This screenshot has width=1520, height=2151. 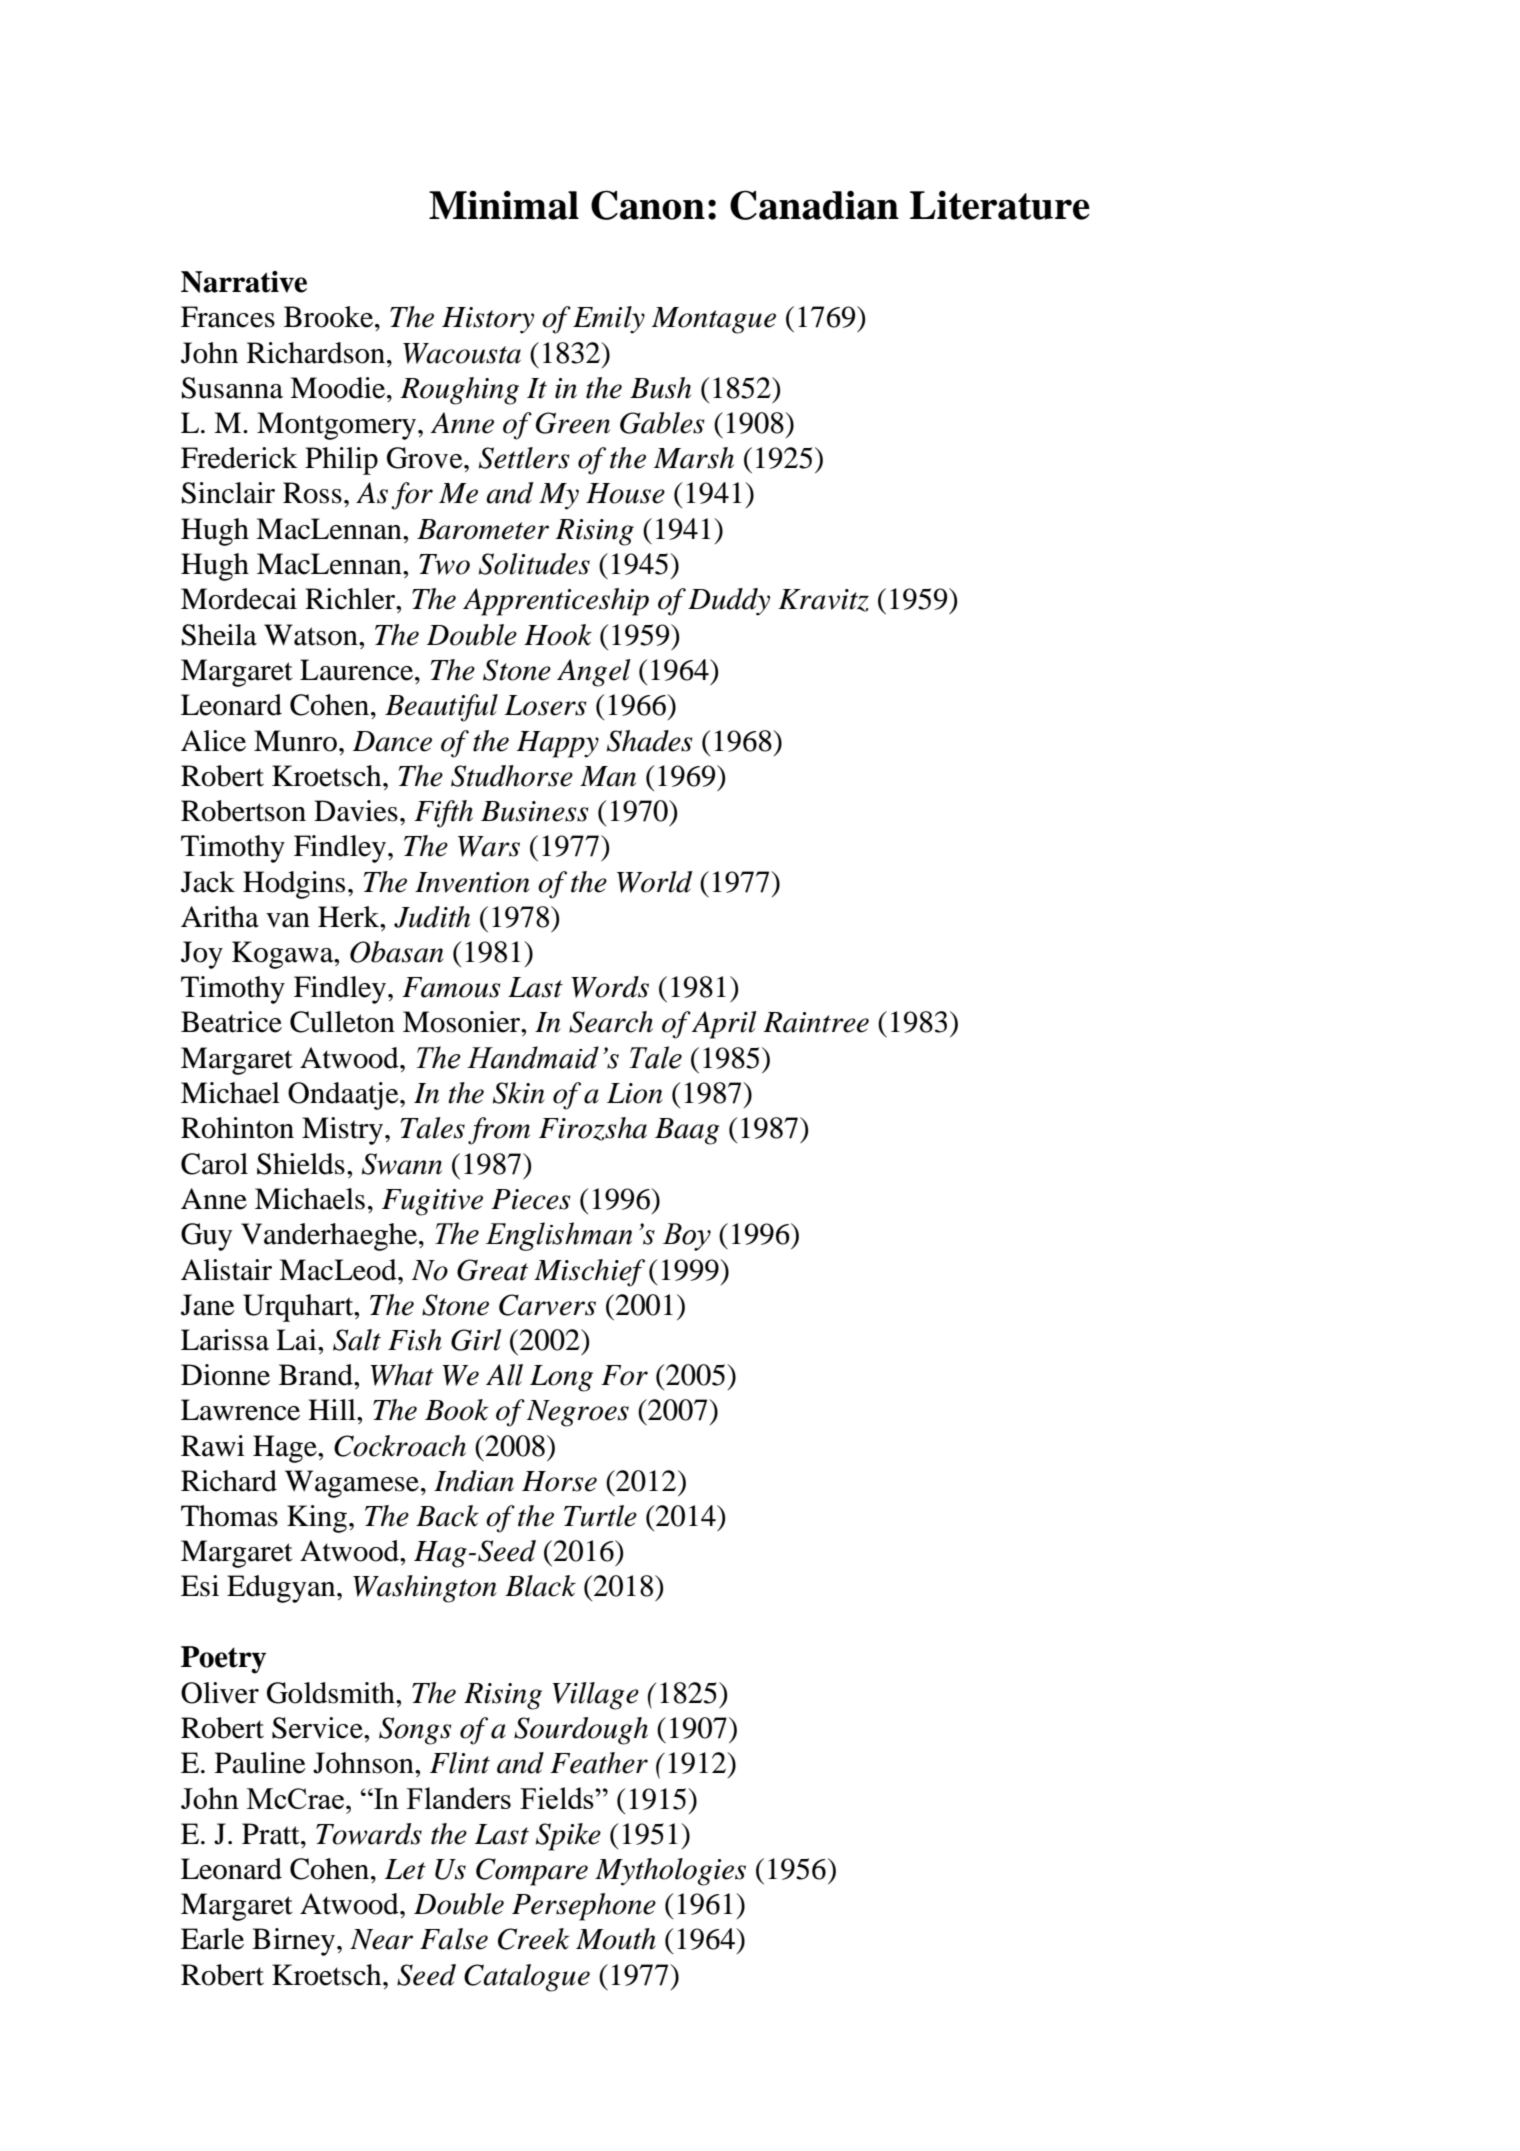 What do you see at coordinates (670, 1872) in the screenshot?
I see `Mythologies` at bounding box center [670, 1872].
